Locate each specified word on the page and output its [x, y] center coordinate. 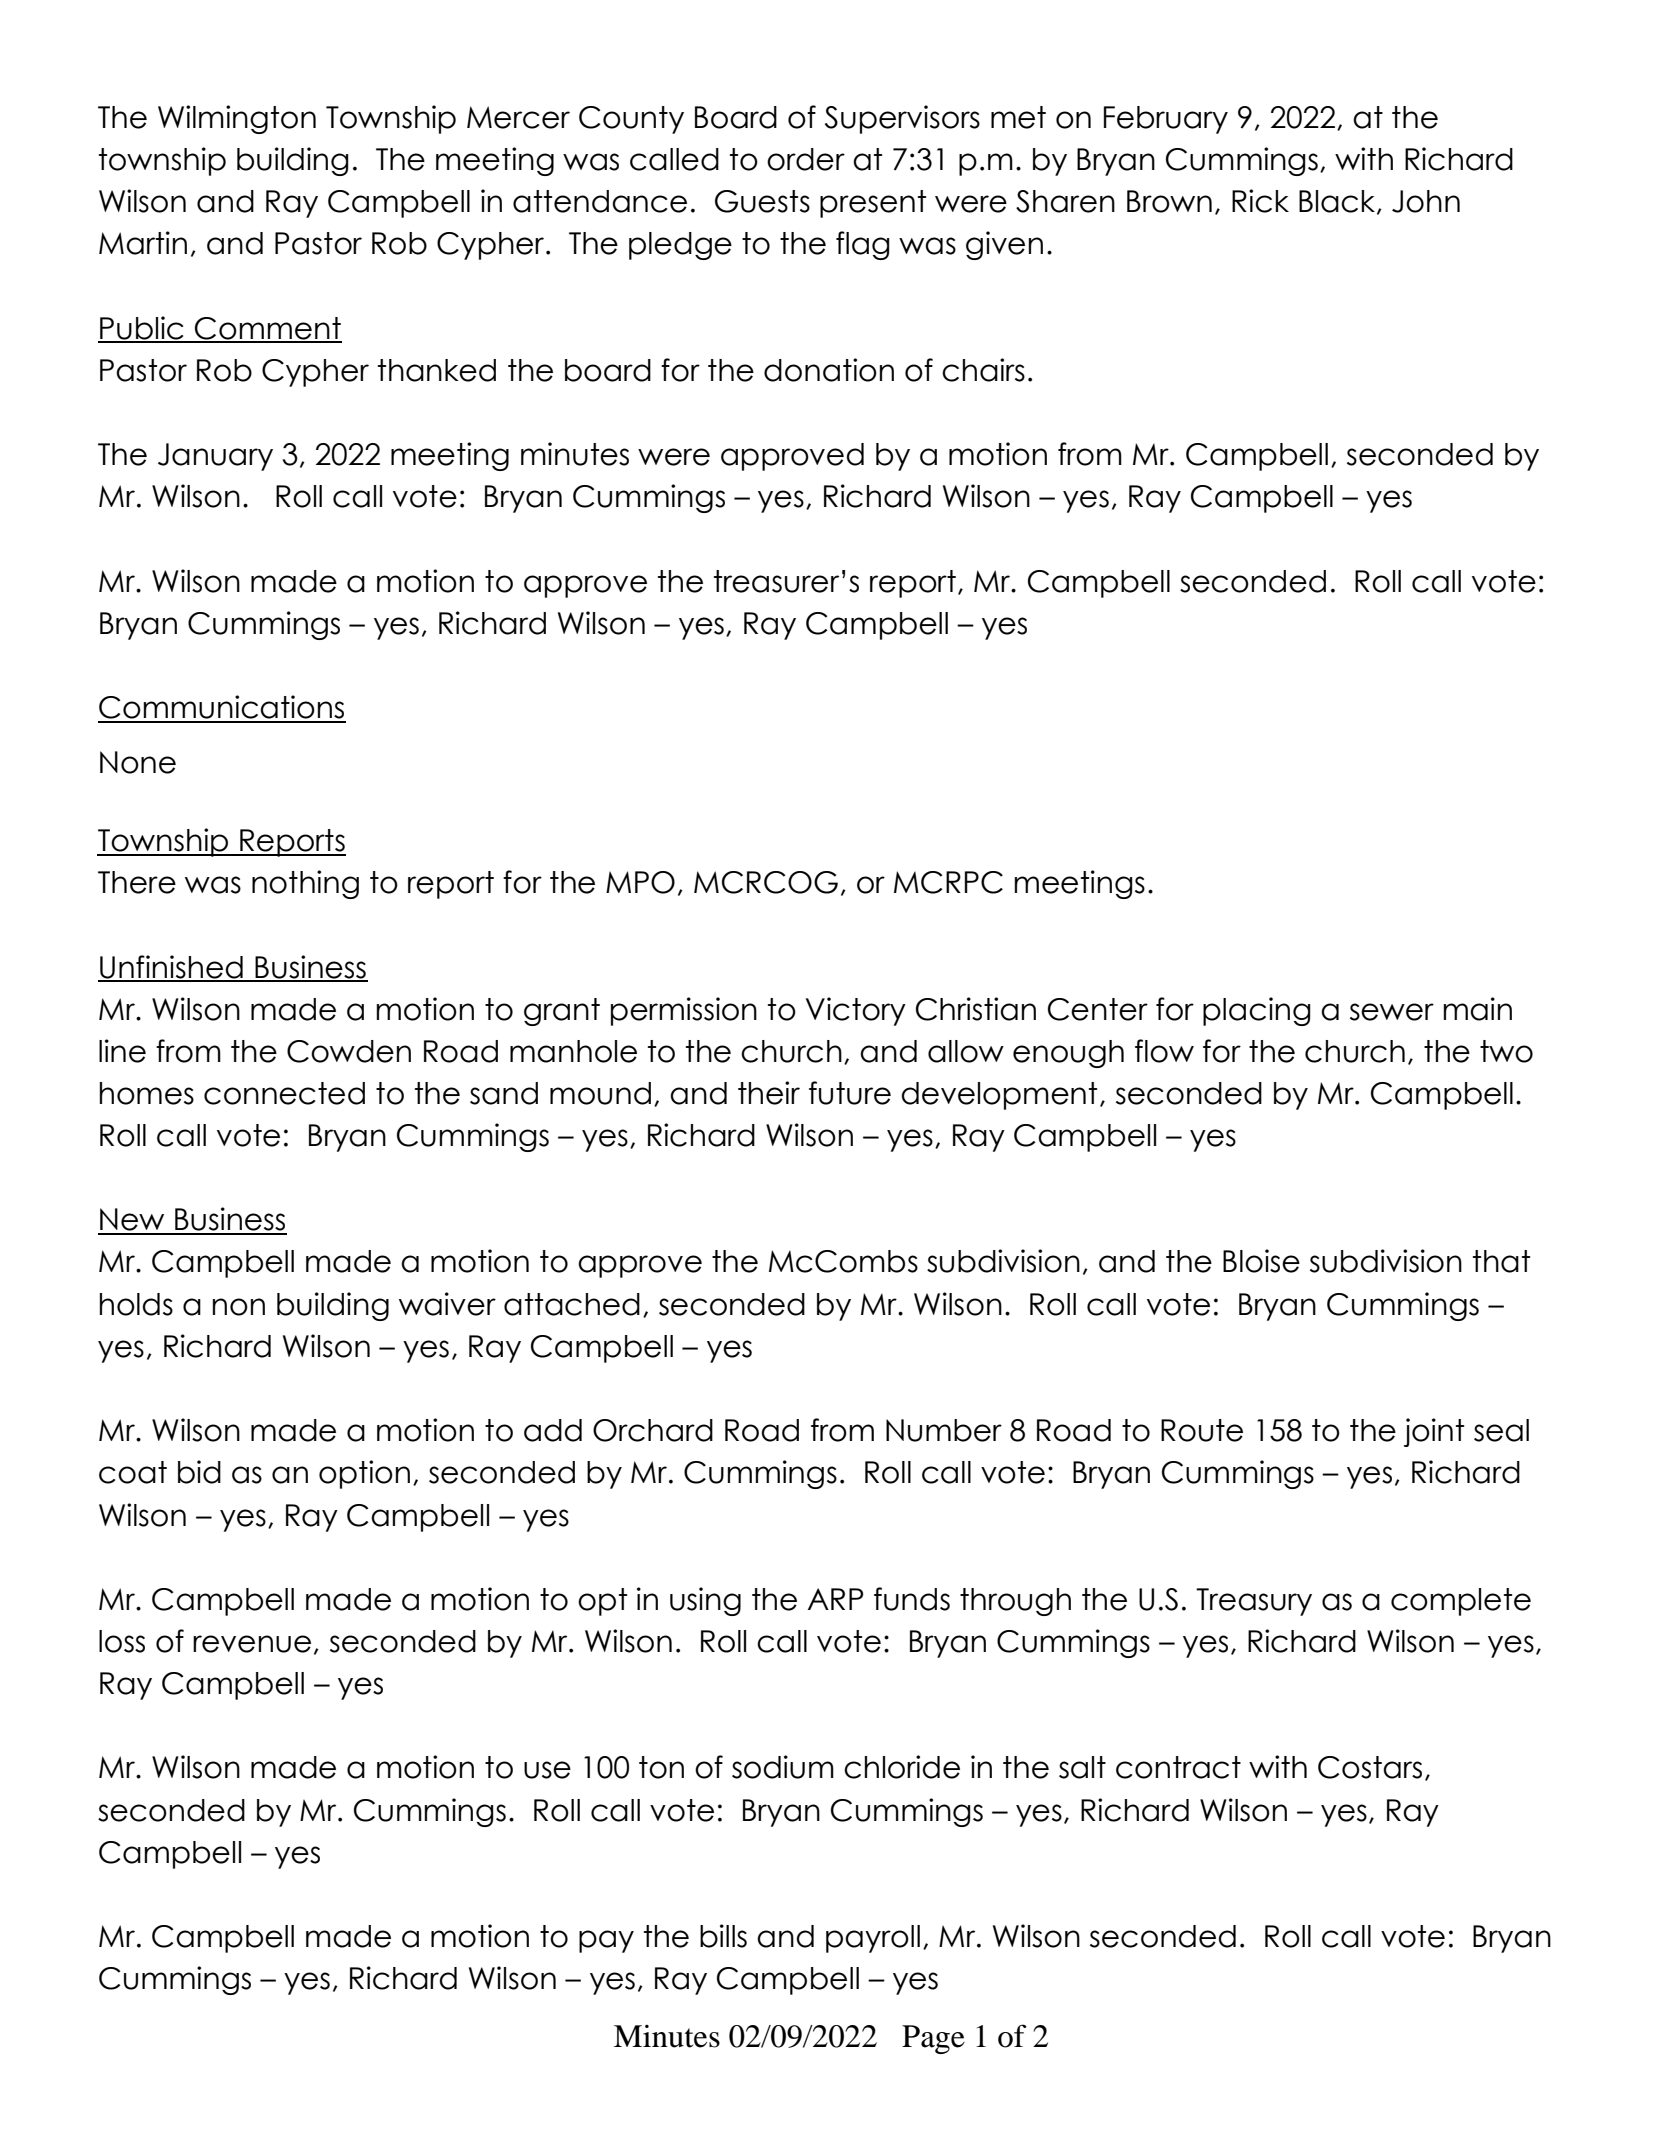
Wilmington [237, 119]
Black [1338, 202]
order [806, 159]
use [547, 1770]
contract [1178, 1767]
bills [723, 1936]
